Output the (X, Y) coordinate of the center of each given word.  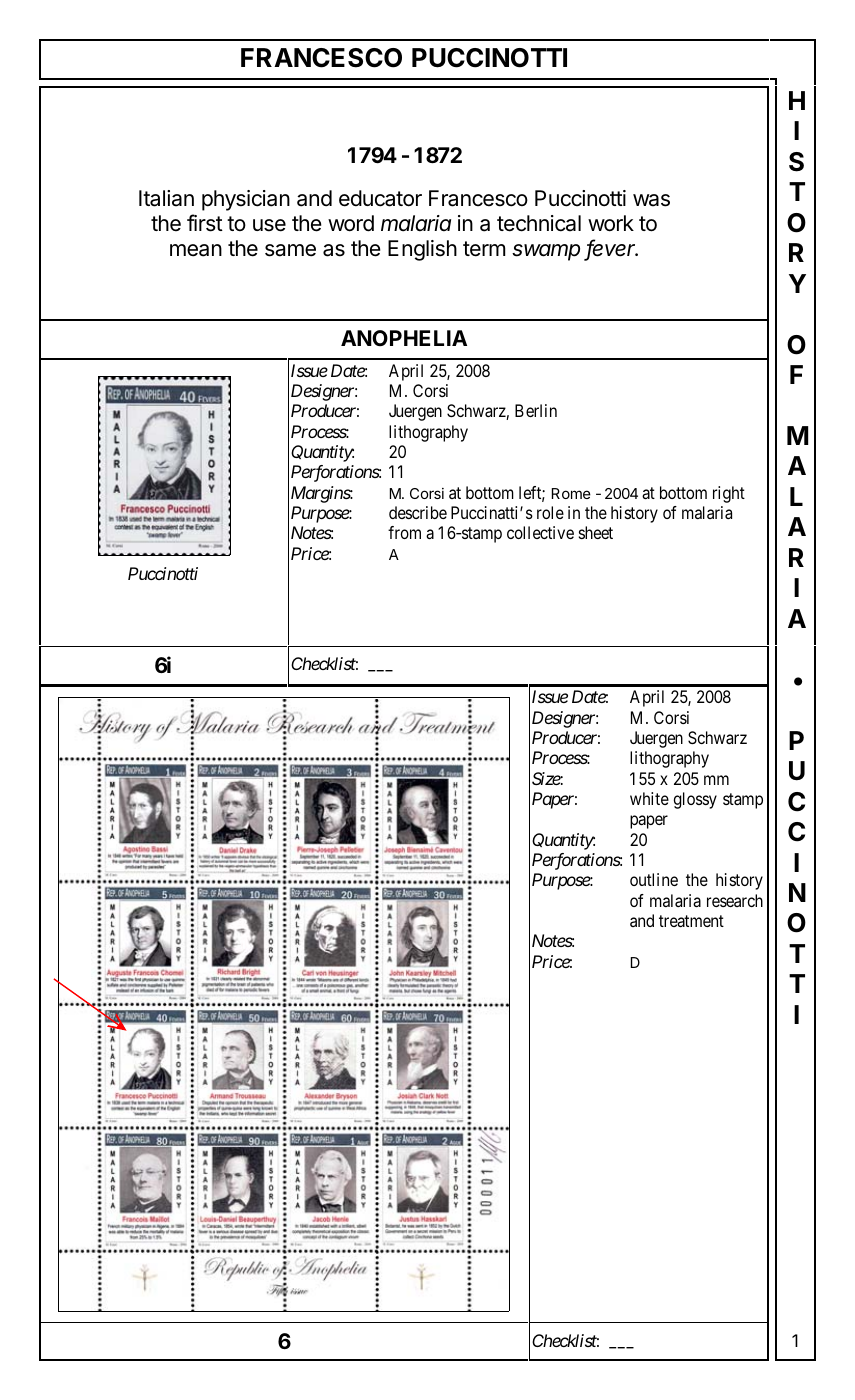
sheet (596, 532)
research (735, 900)
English (422, 250)
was (651, 200)
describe (418, 512)
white (649, 798)
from (404, 532)
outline (654, 879)
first (205, 223)
